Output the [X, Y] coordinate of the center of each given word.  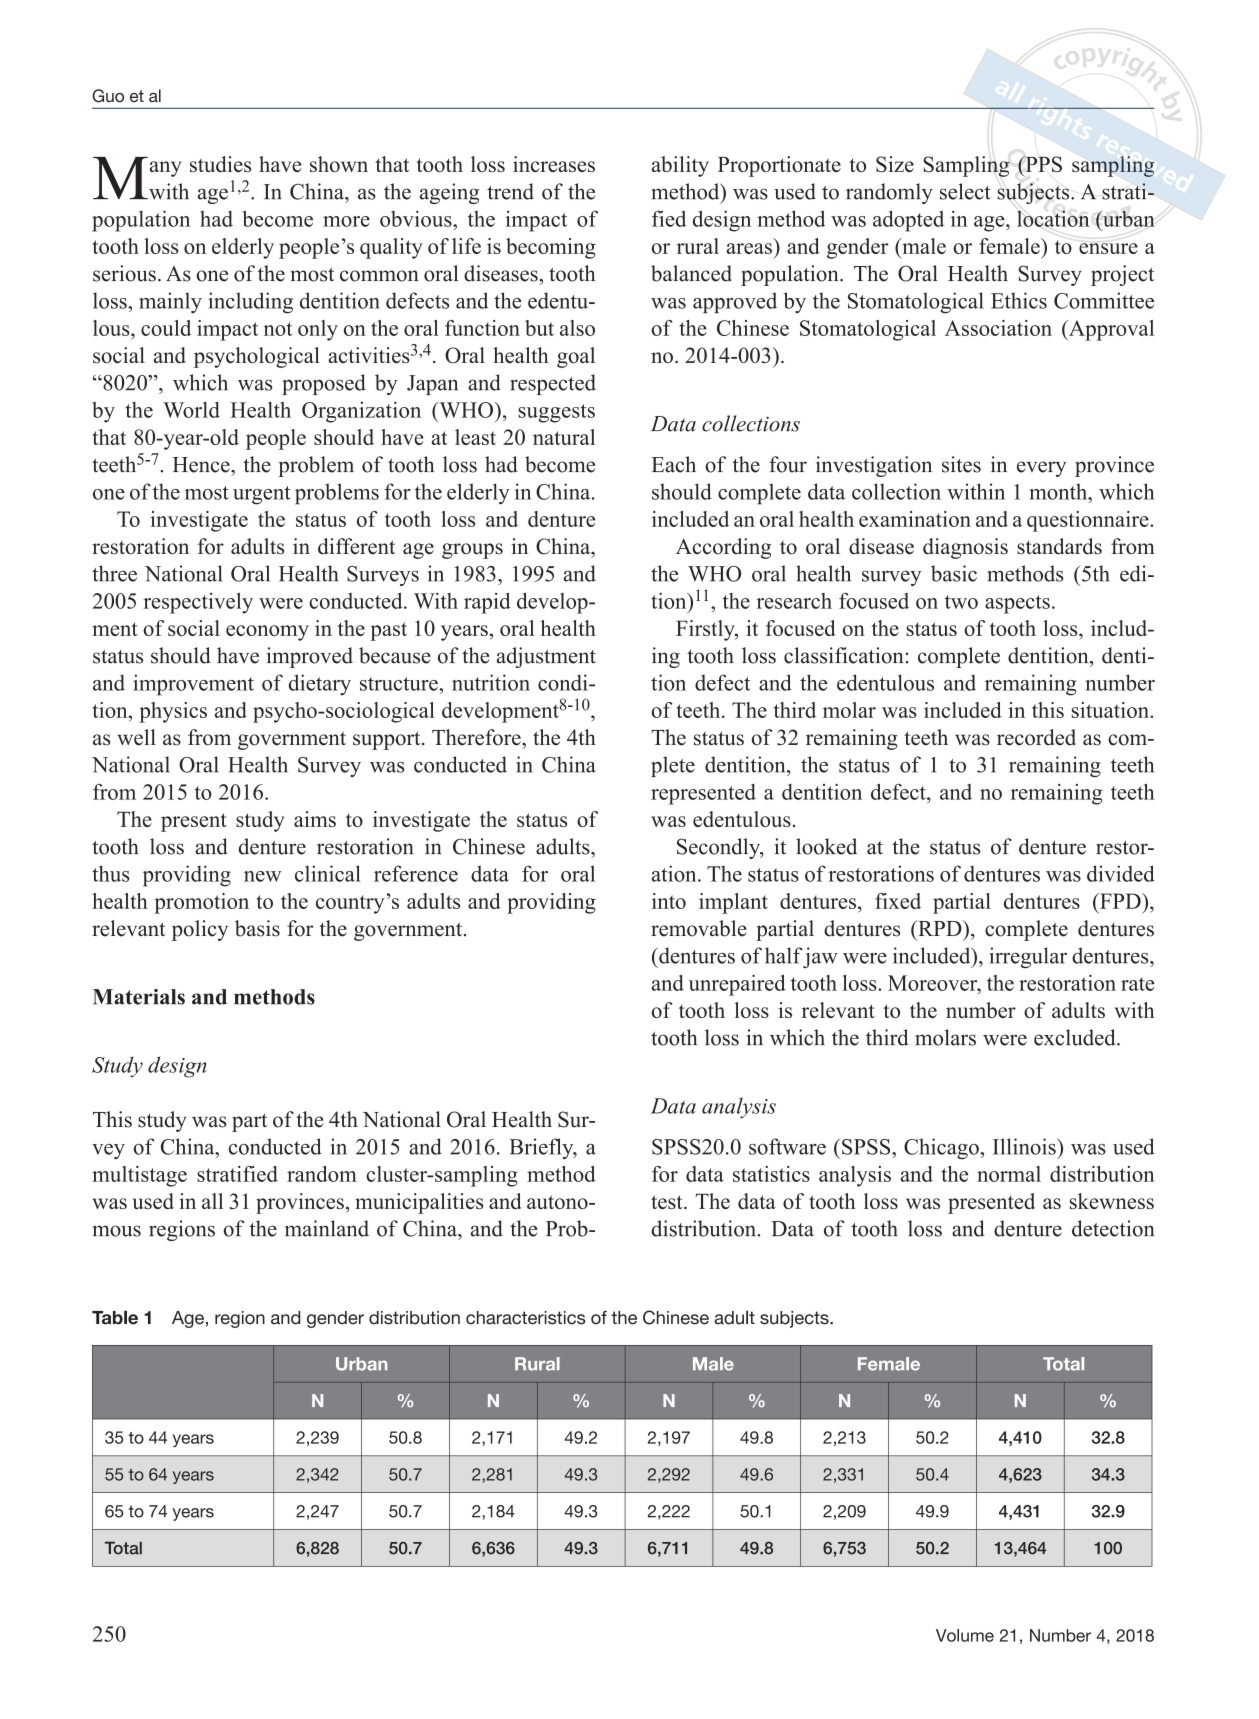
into [669, 901]
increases [554, 164]
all [212, 1201]
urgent [262, 495]
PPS [1042, 164]
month [1059, 491]
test [668, 1202]
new [262, 876]
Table [115, 1317]
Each [673, 464]
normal [1009, 1174]
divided [1121, 873]
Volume [965, 1635]
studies [220, 164]
